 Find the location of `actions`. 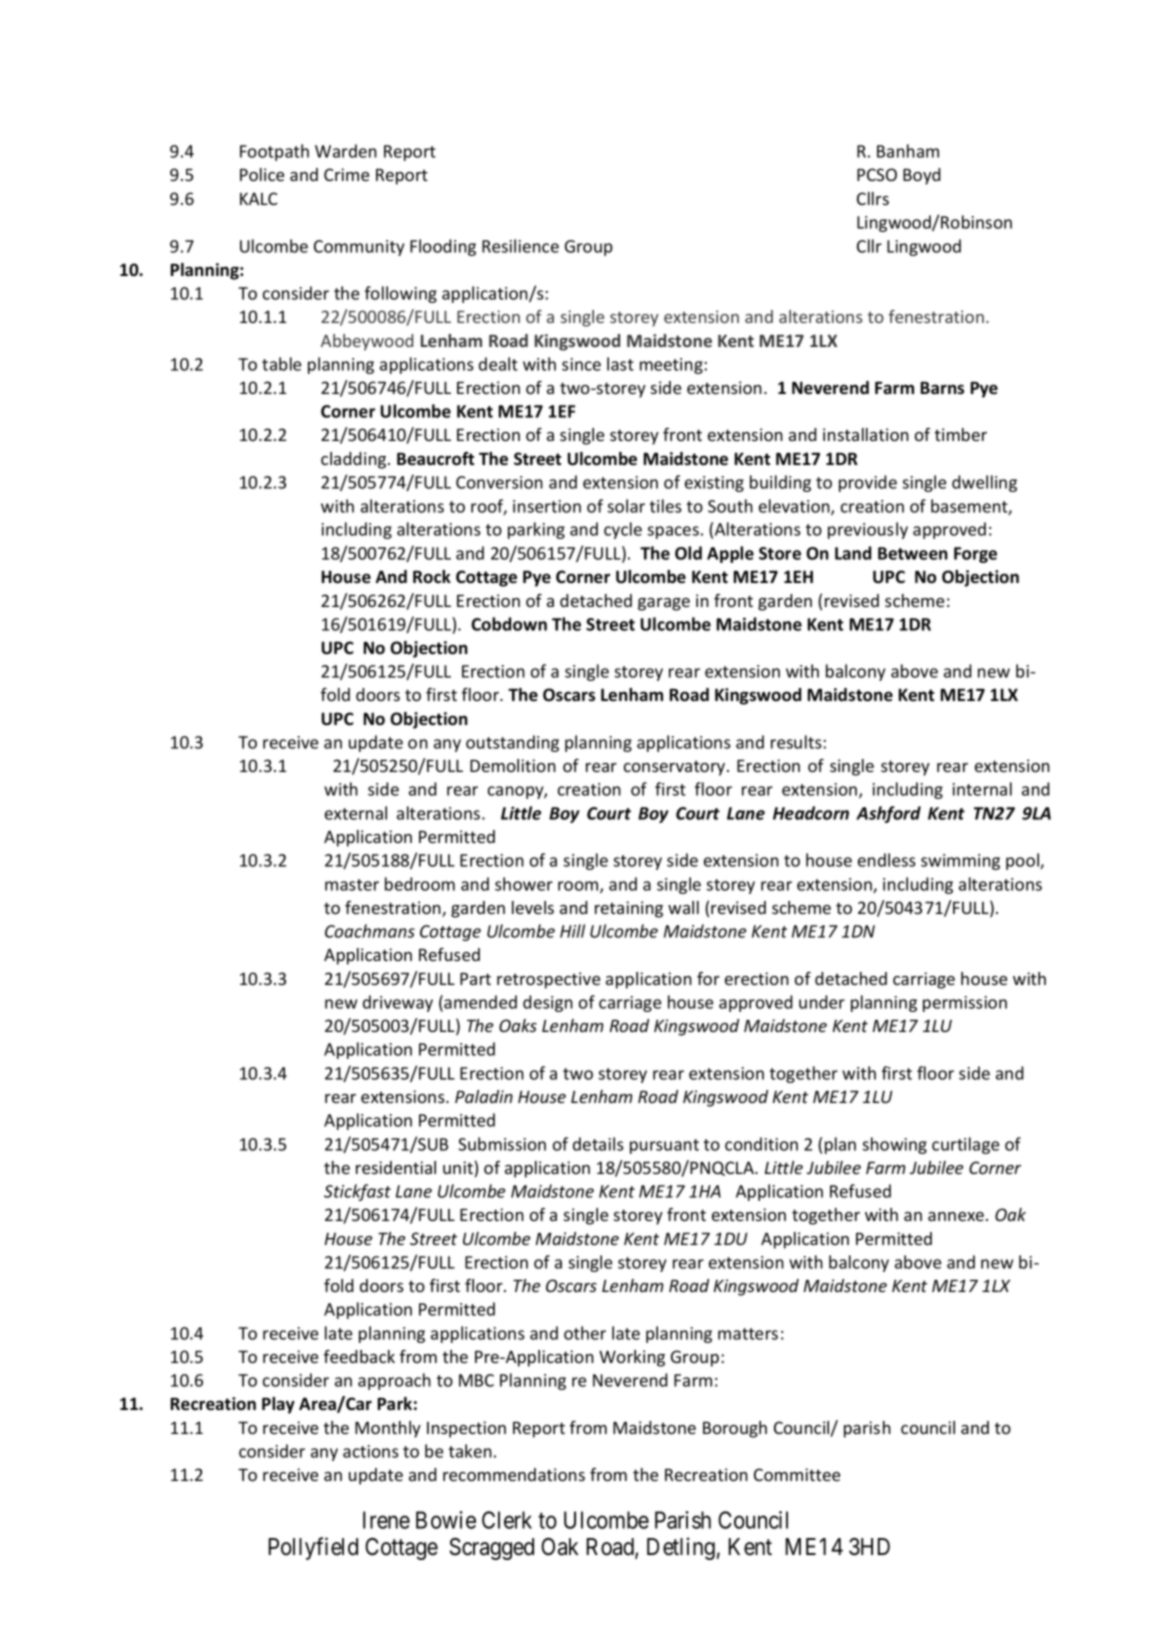

actions is located at coordinates (371, 1451).
